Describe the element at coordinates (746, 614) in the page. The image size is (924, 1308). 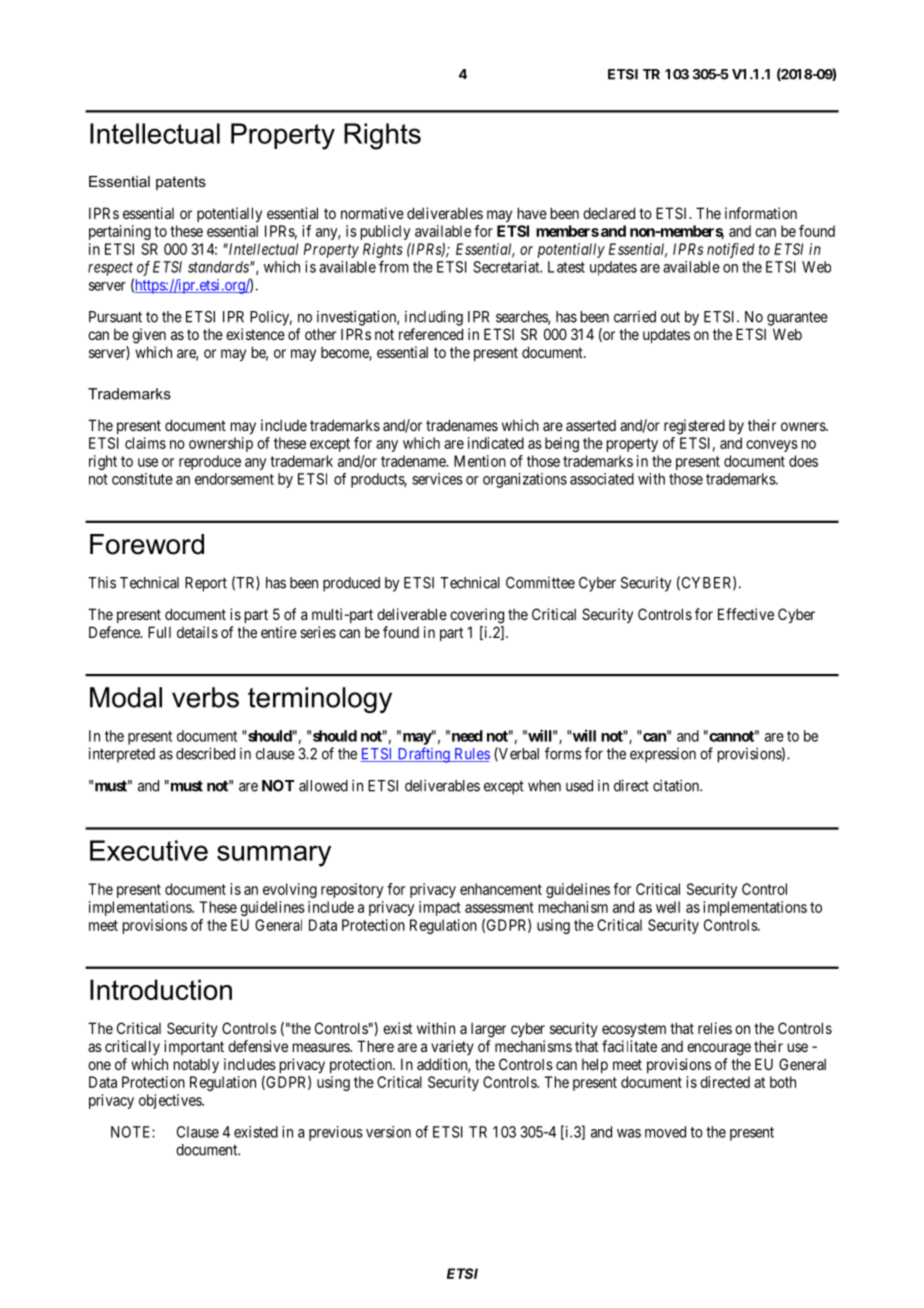
I see `Effective` at that location.
